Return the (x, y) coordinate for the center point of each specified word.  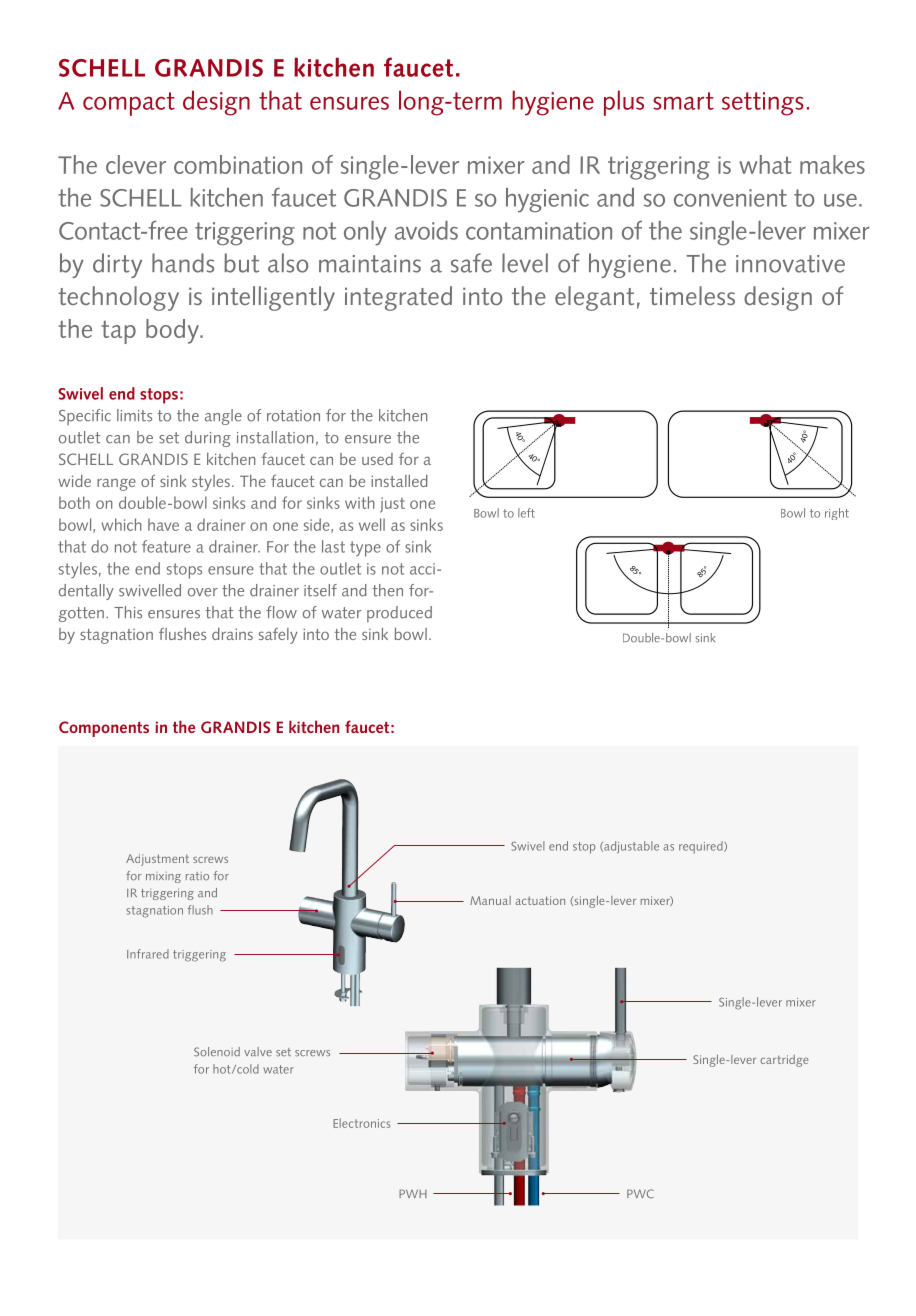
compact (129, 104)
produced (399, 614)
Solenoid (217, 1052)
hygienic (547, 200)
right (837, 514)
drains (232, 634)
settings (762, 104)
